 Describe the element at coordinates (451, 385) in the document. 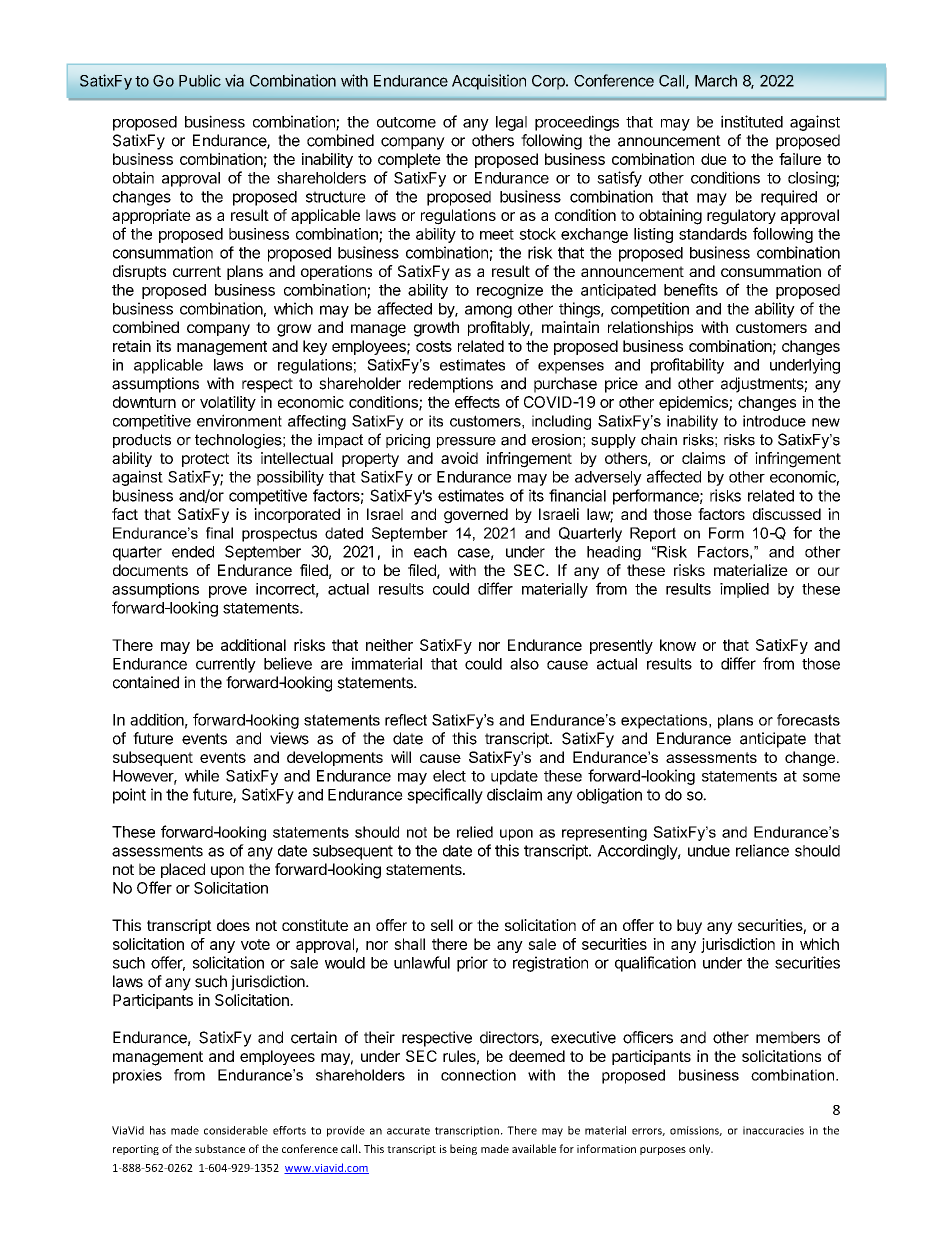

I see `redemptions` at that location.
